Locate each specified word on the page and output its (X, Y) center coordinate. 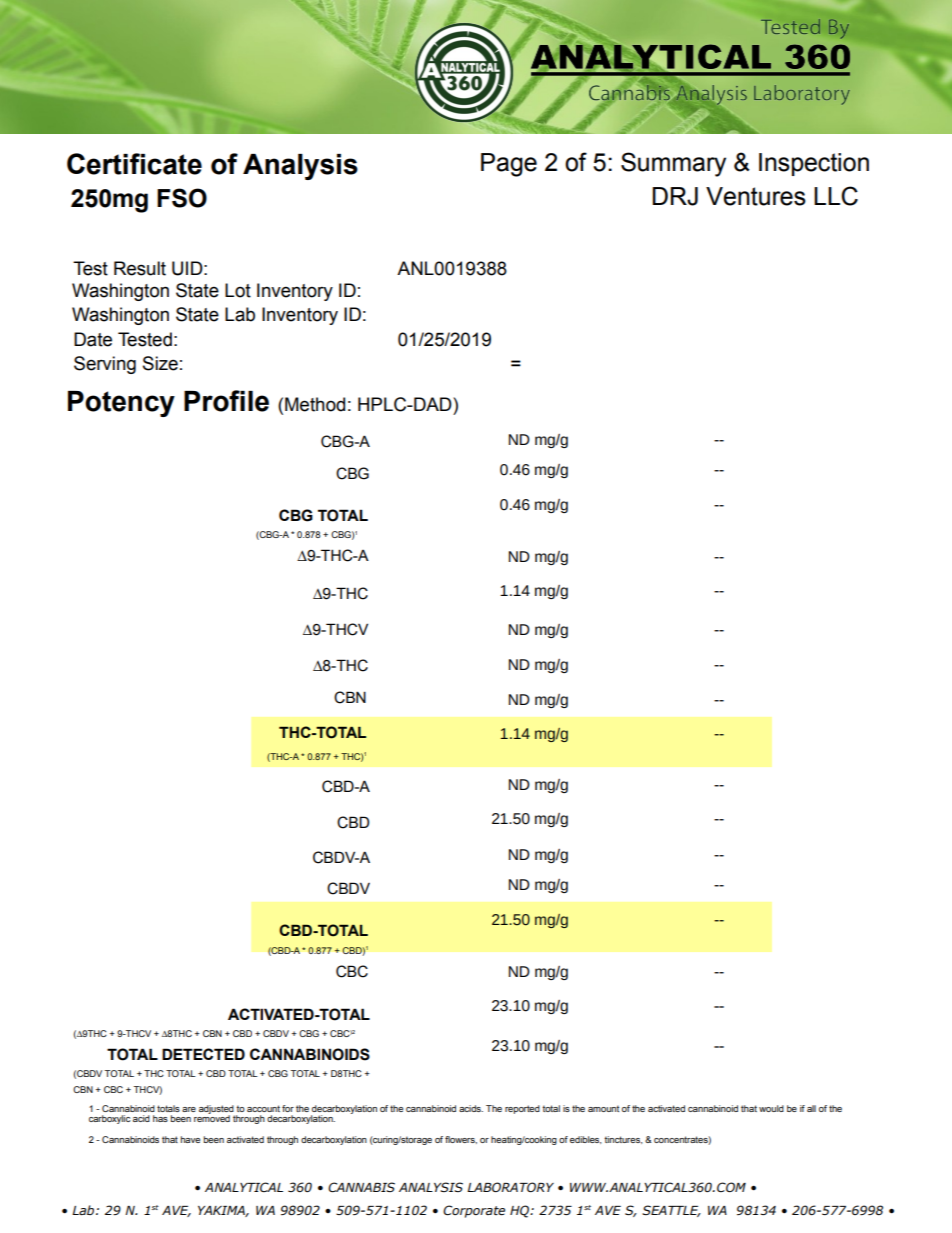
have (190, 1139)
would (771, 1108)
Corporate (474, 1211)
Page (509, 165)
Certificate (134, 164)
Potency (121, 404)
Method (315, 404)
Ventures (756, 196)
